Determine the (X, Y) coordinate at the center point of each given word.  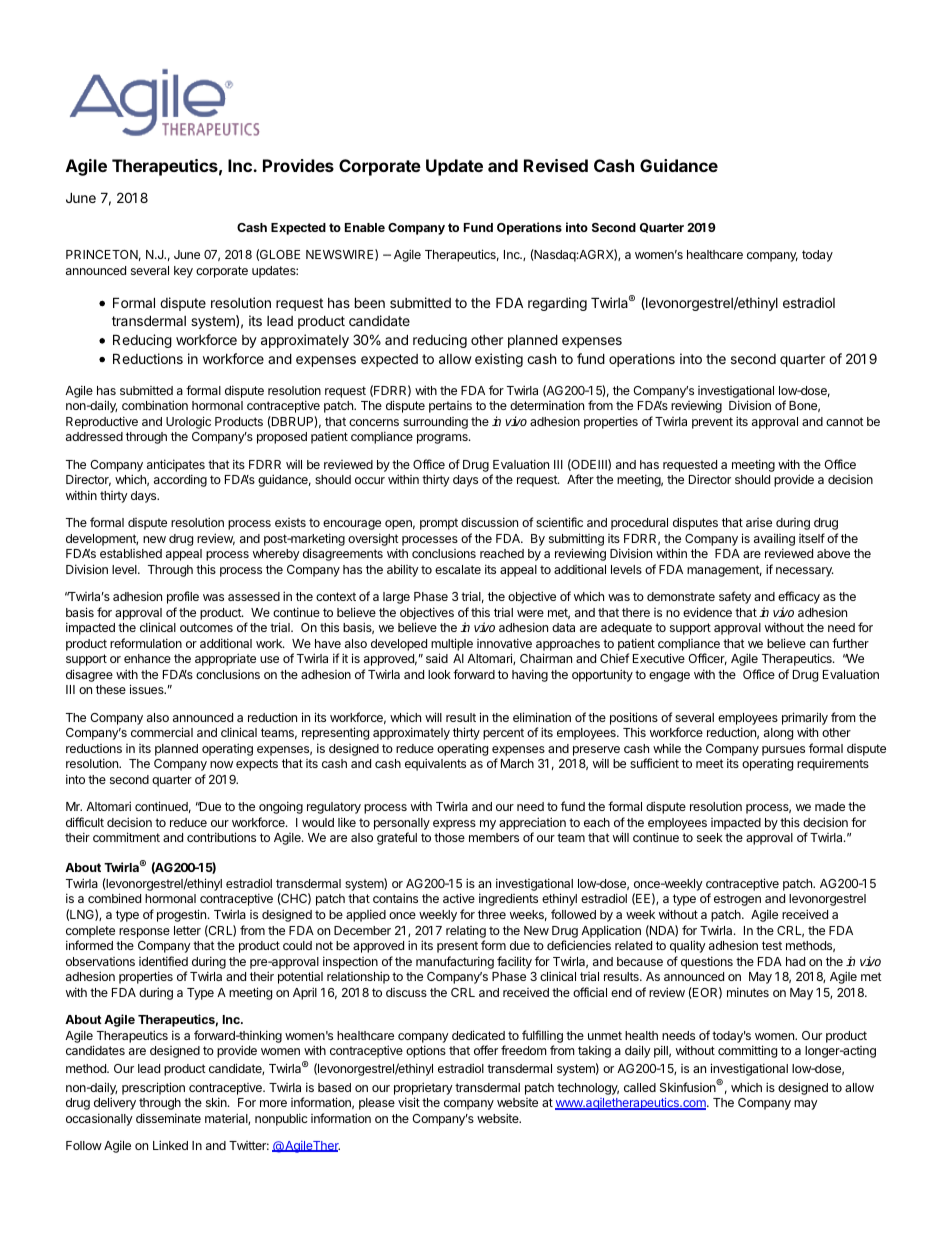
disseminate (168, 1118)
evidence (707, 612)
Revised (556, 165)
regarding (557, 304)
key (183, 272)
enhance (147, 658)
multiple (452, 644)
